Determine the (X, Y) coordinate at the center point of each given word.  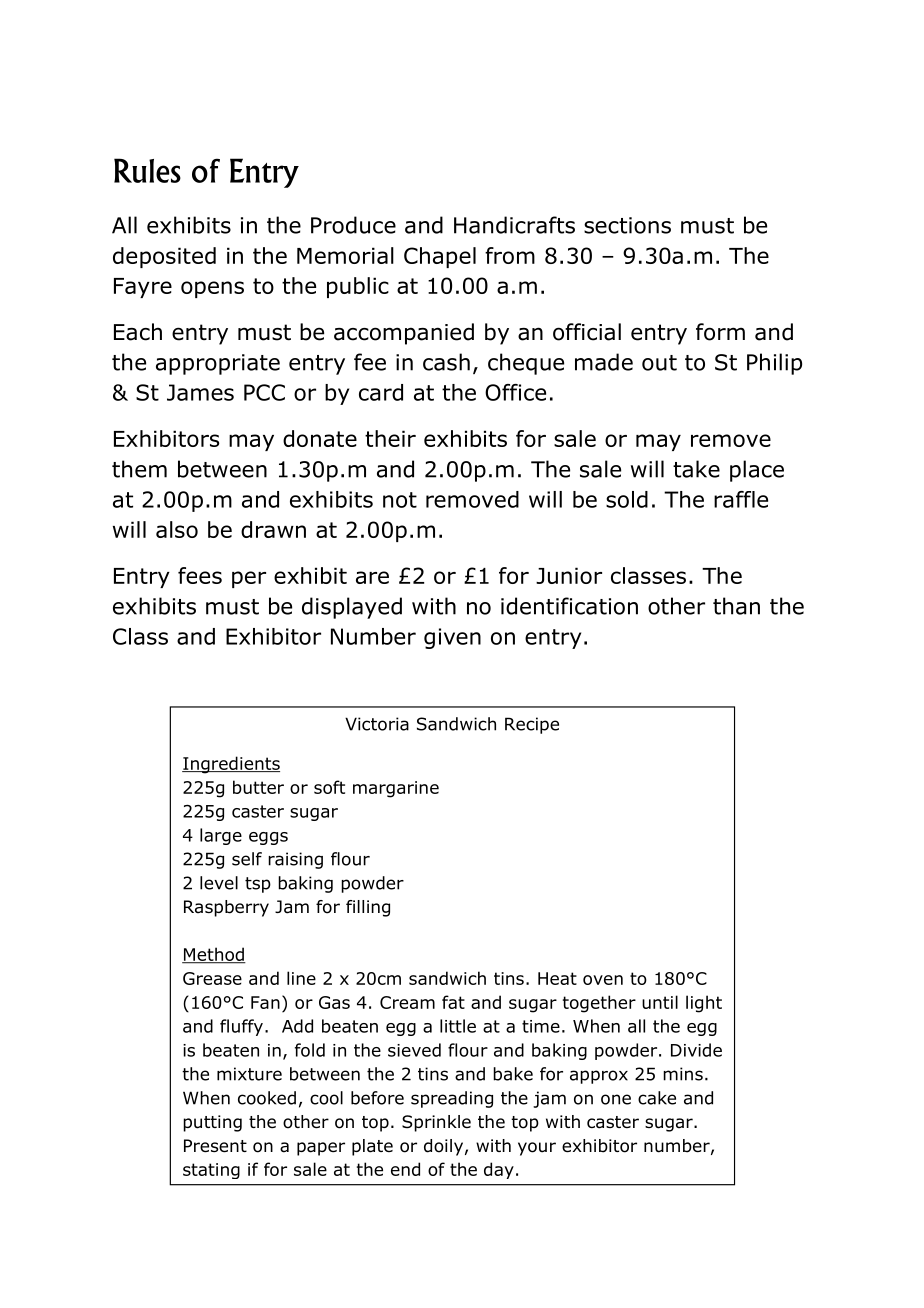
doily (443, 1147)
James (200, 392)
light (704, 1004)
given (452, 638)
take (696, 469)
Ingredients (231, 765)
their (390, 438)
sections (627, 225)
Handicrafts (514, 225)
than (736, 606)
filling (368, 908)
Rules (147, 170)
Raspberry (226, 908)
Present (215, 1146)
